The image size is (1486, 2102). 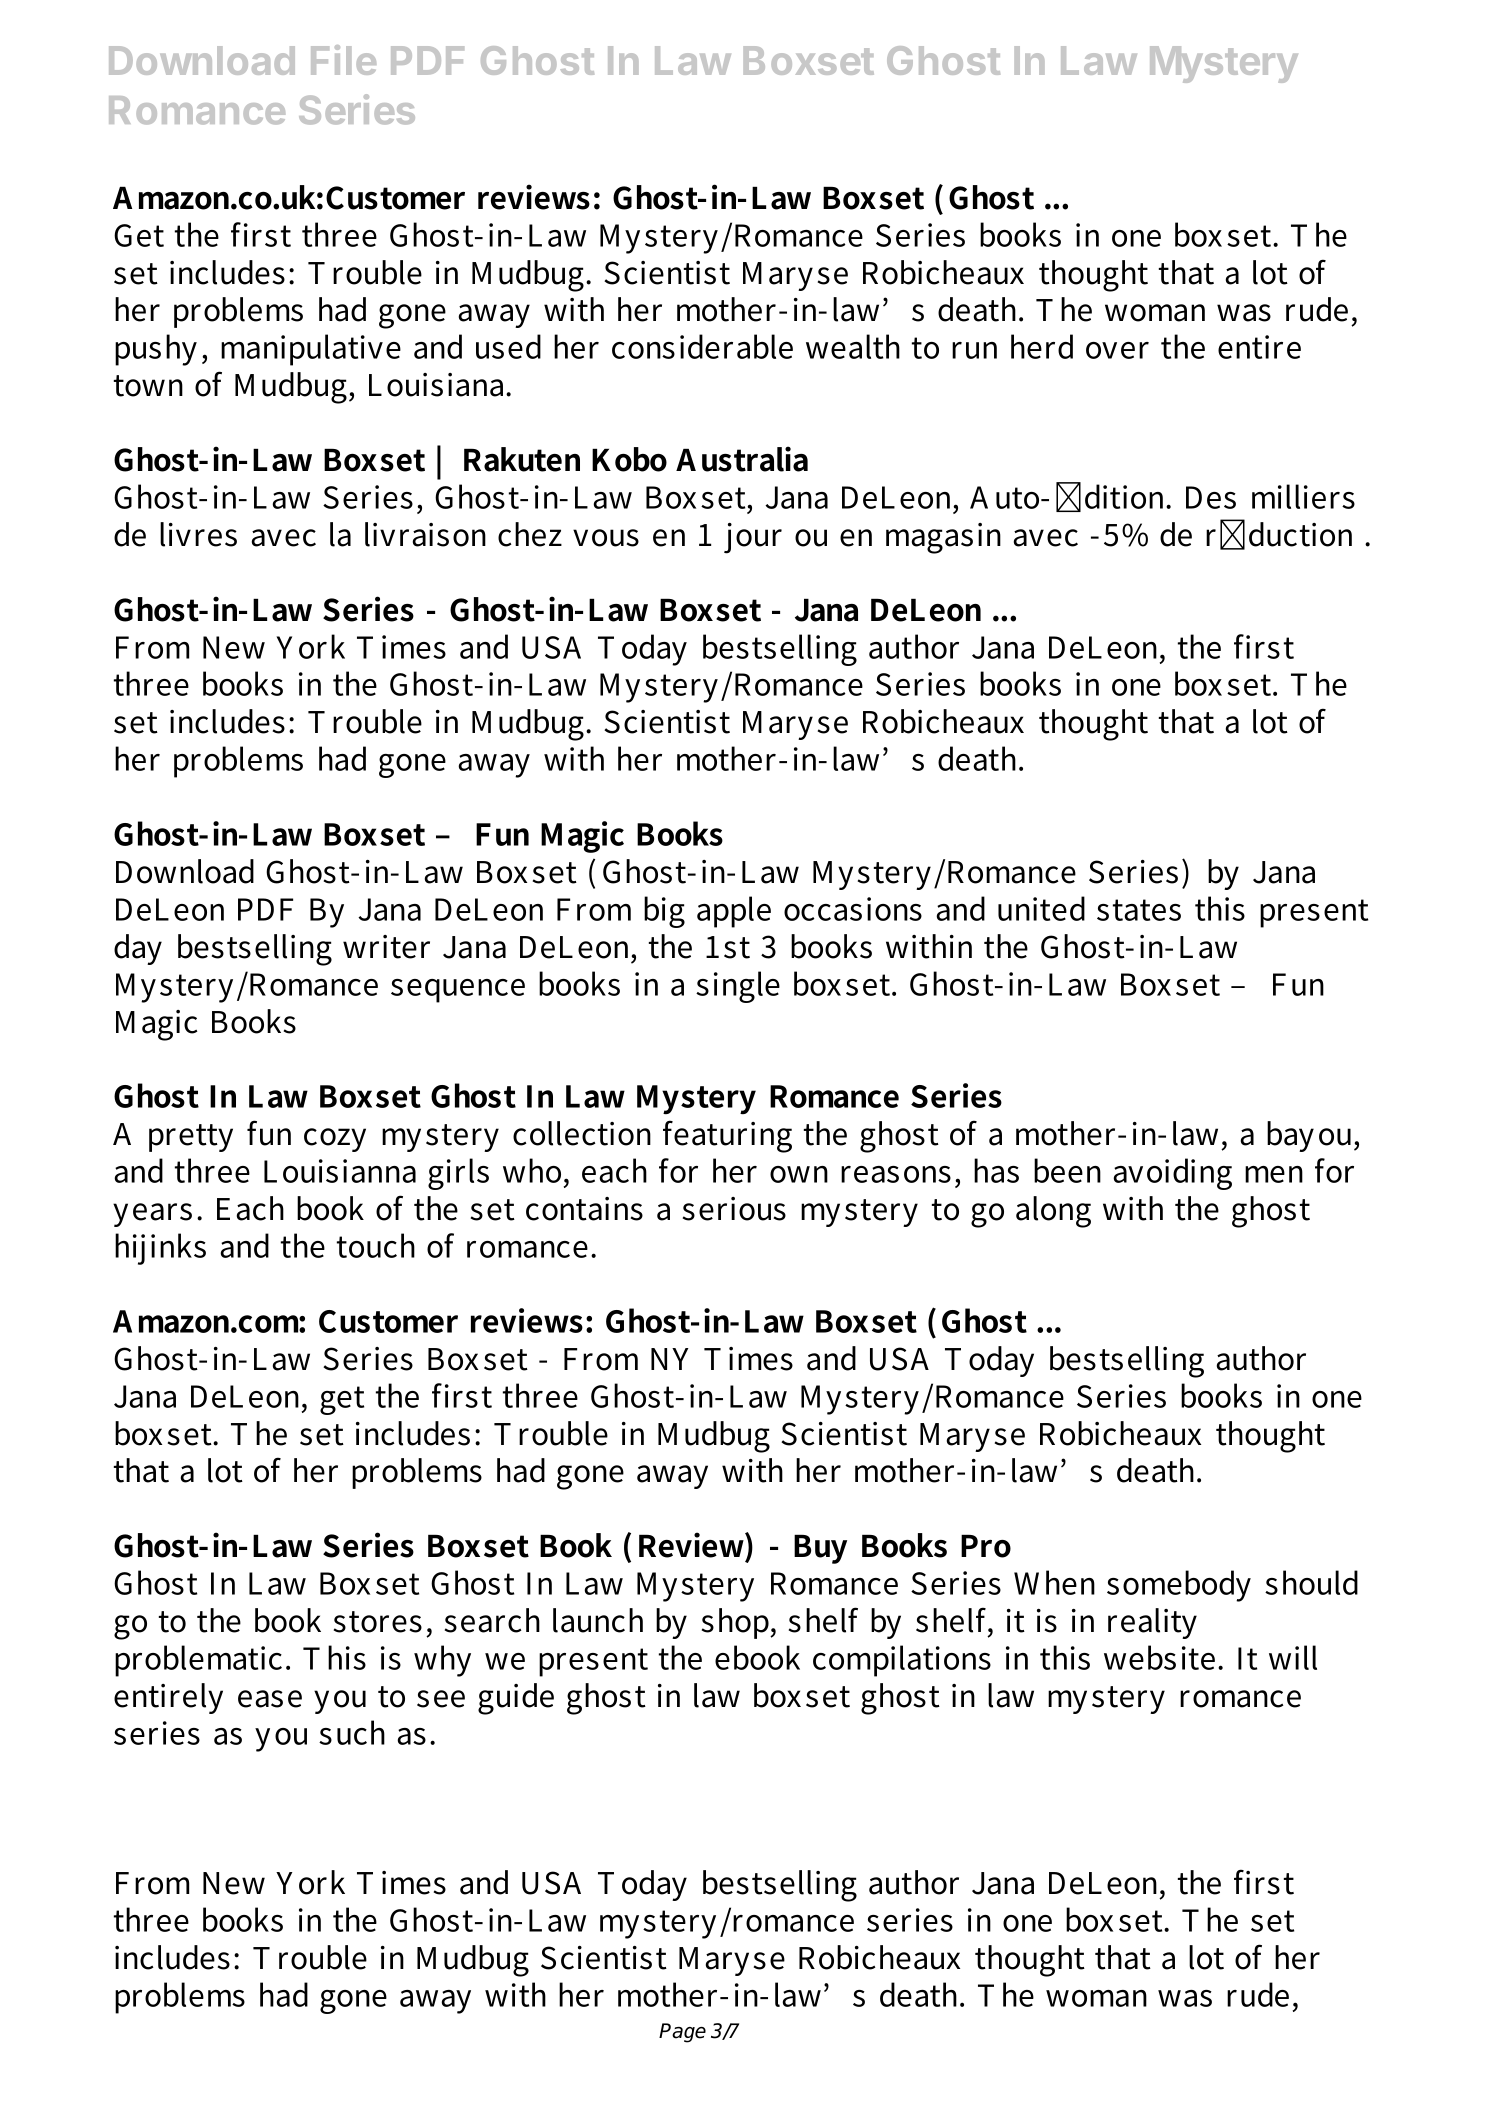 What do you see at coordinates (343, 60) in the document?
I see `File` at bounding box center [343, 60].
